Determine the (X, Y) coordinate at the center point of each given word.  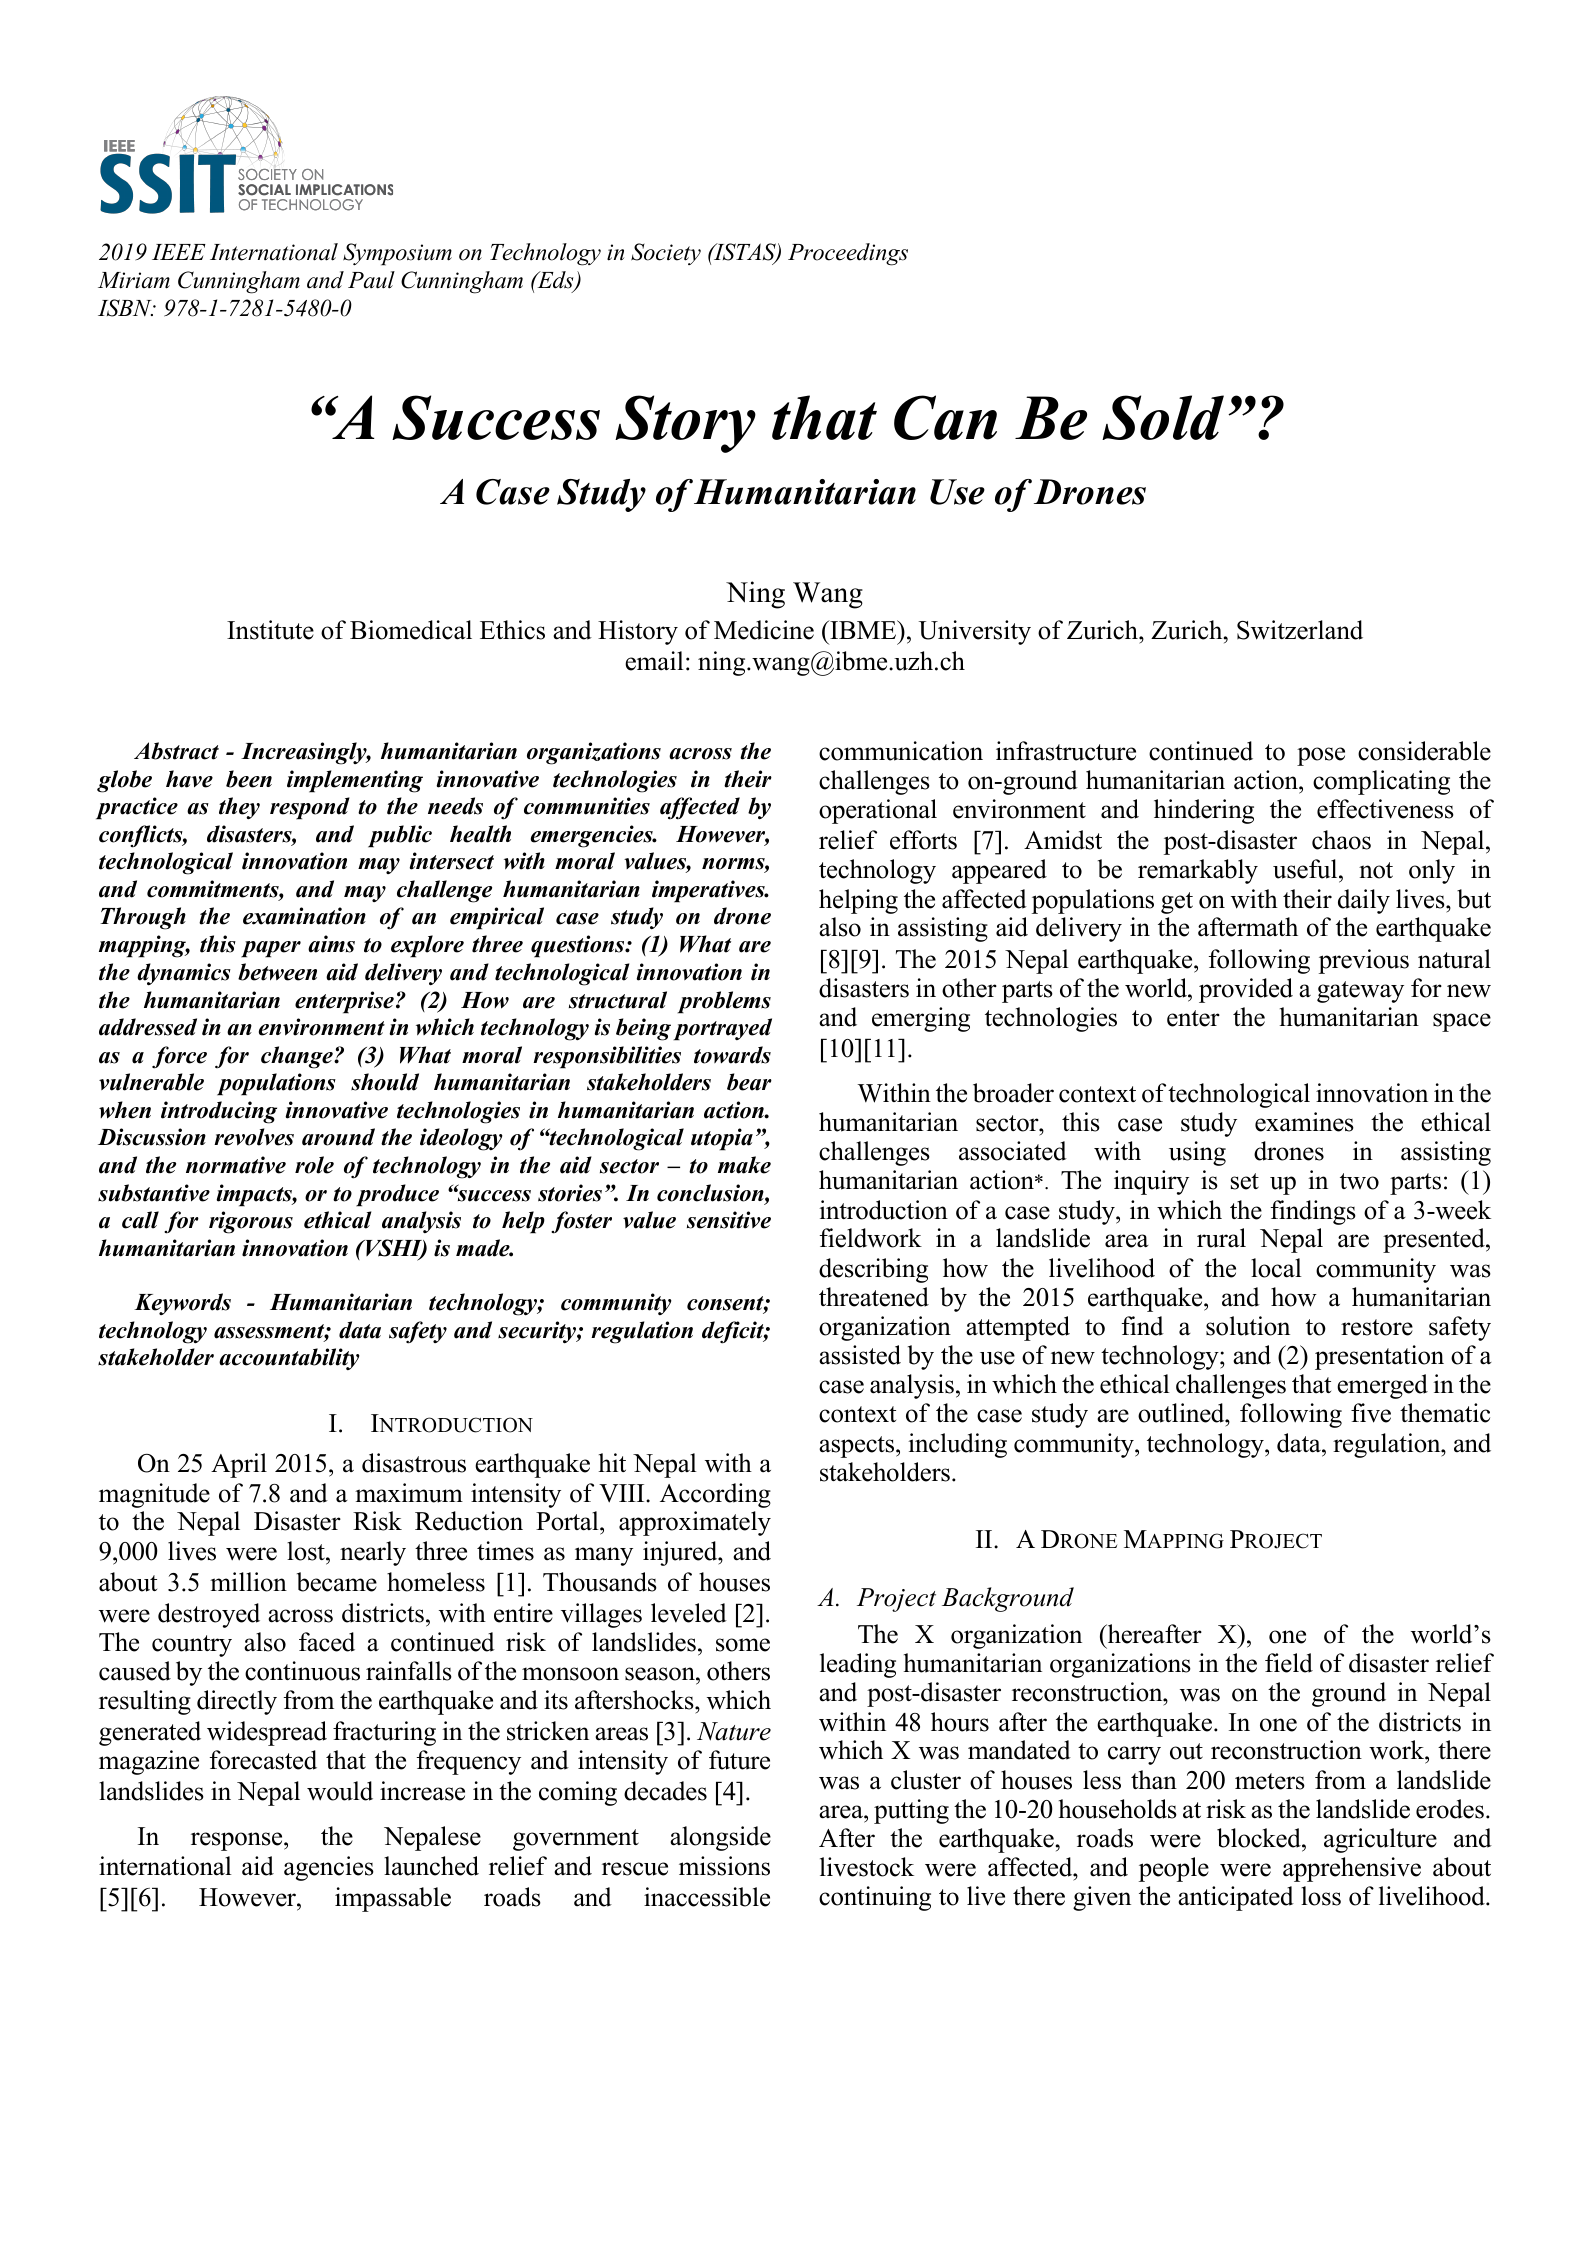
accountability (289, 1359)
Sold (1163, 417)
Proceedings (848, 254)
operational (878, 811)
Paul (371, 280)
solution (1248, 1326)
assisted (860, 1355)
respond (310, 808)
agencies (329, 1868)
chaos (1341, 840)
